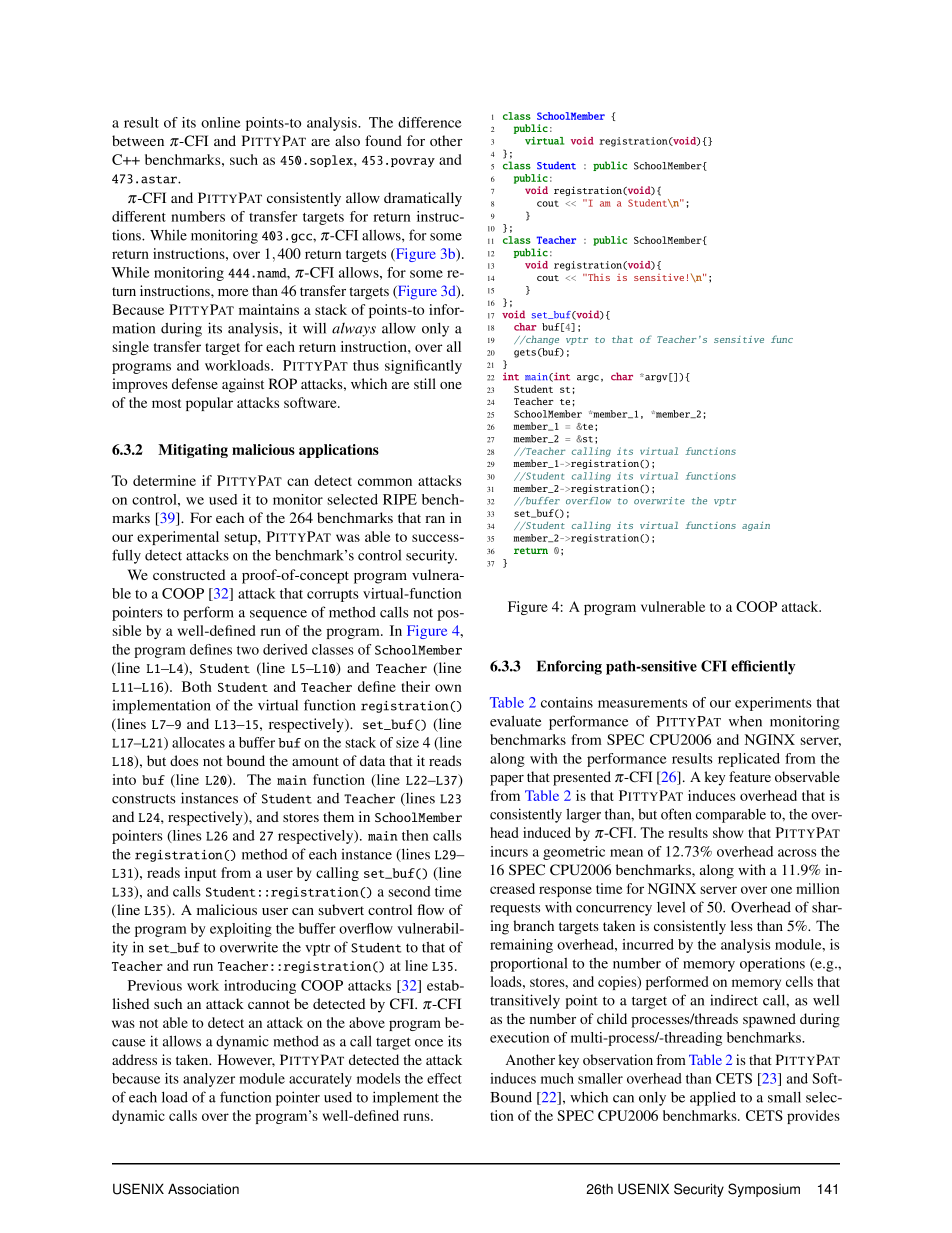 The image size is (952, 1233). I want to click on own, so click(448, 688).
